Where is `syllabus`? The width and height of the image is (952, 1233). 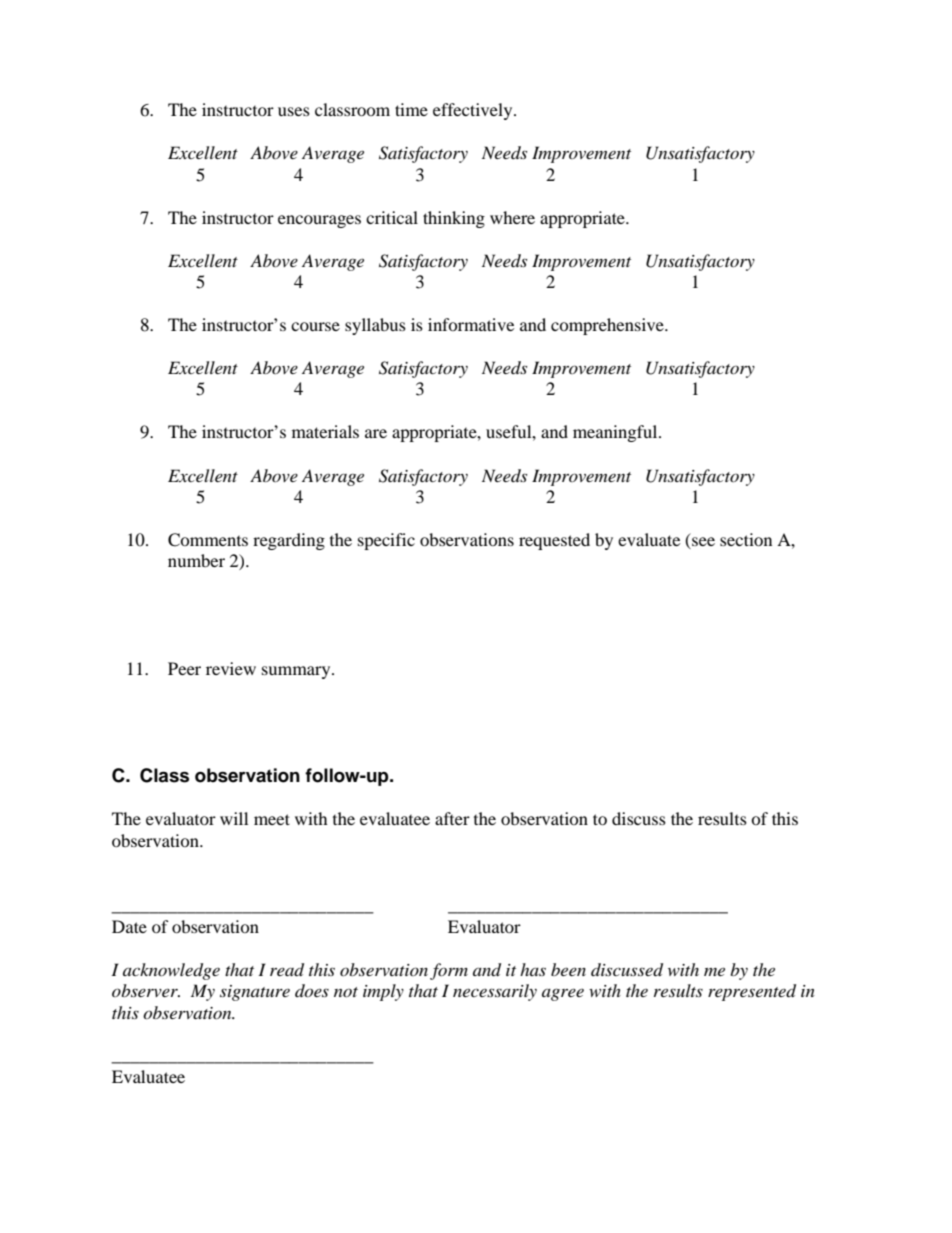 syllabus is located at coordinates (375, 326).
